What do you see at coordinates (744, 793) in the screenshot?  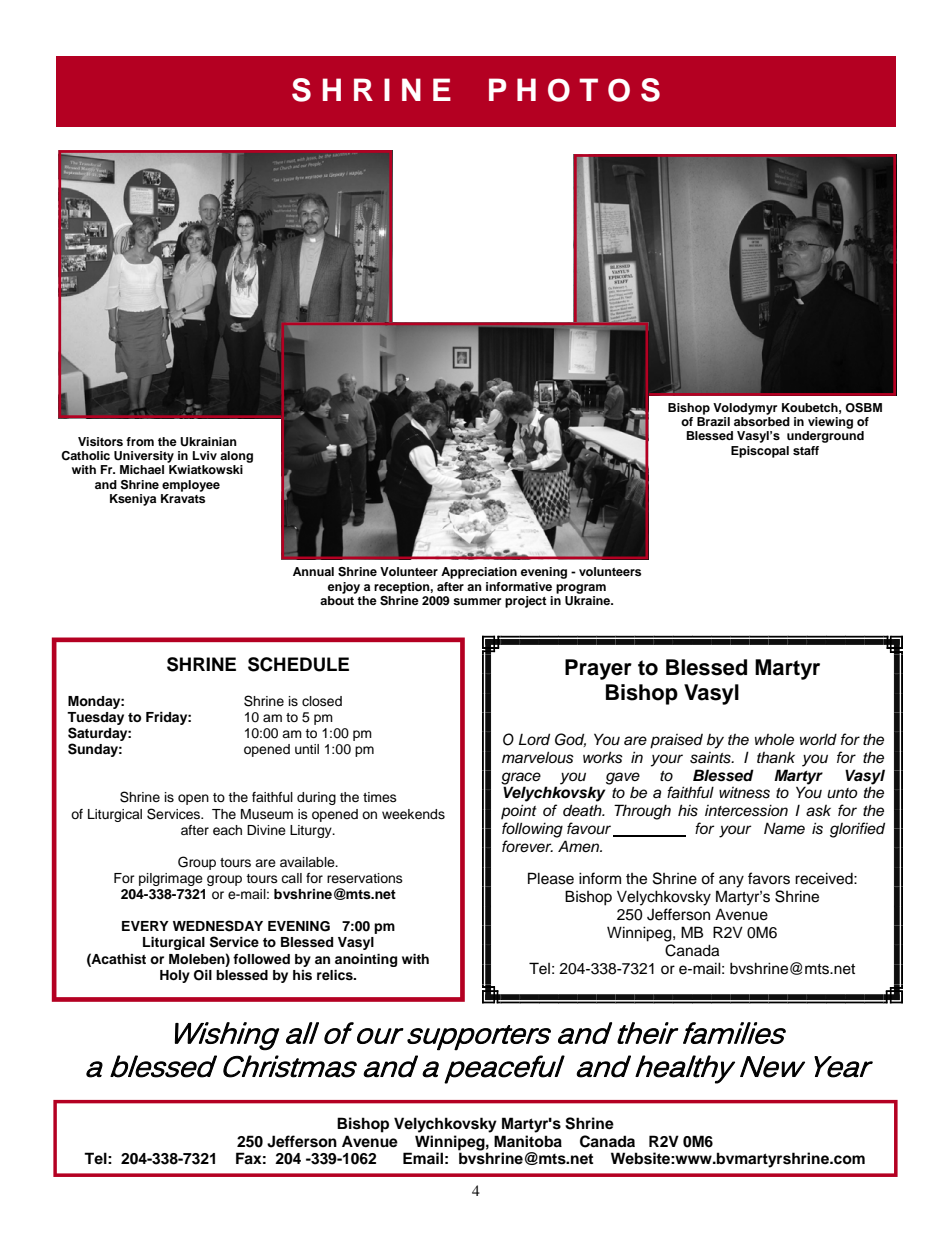 I see `witness` at bounding box center [744, 793].
